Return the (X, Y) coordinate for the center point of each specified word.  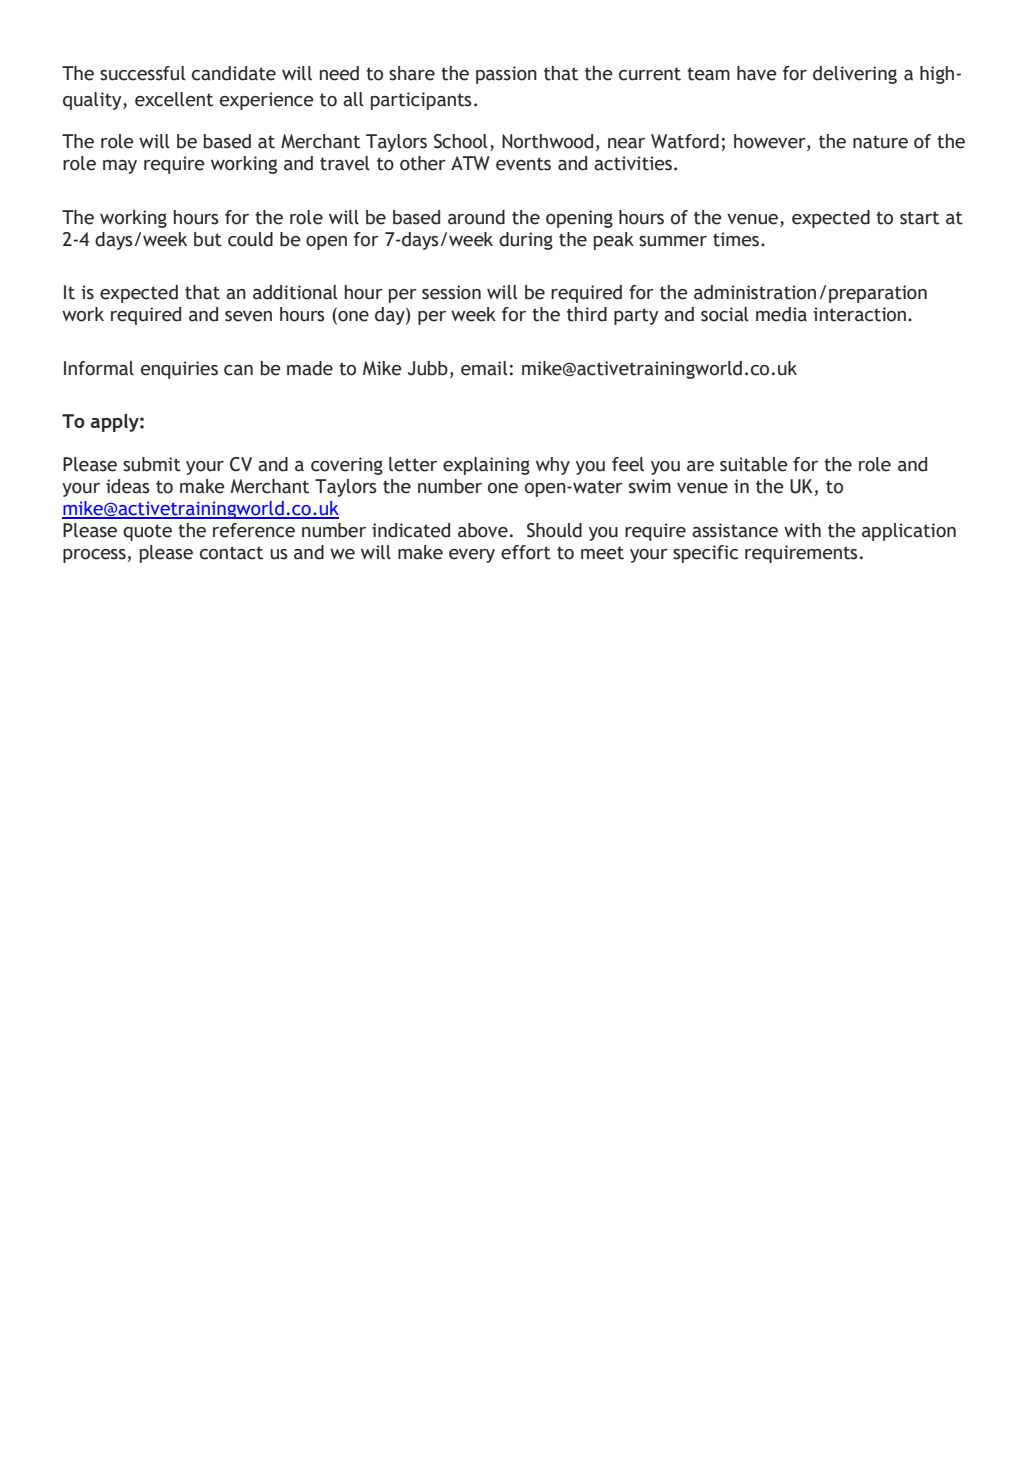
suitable (754, 464)
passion (506, 75)
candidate (234, 73)
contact (231, 553)
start (919, 218)
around (476, 217)
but (208, 239)
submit (152, 464)
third (587, 314)
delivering (855, 75)
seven (248, 316)
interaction (859, 314)
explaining (486, 466)
